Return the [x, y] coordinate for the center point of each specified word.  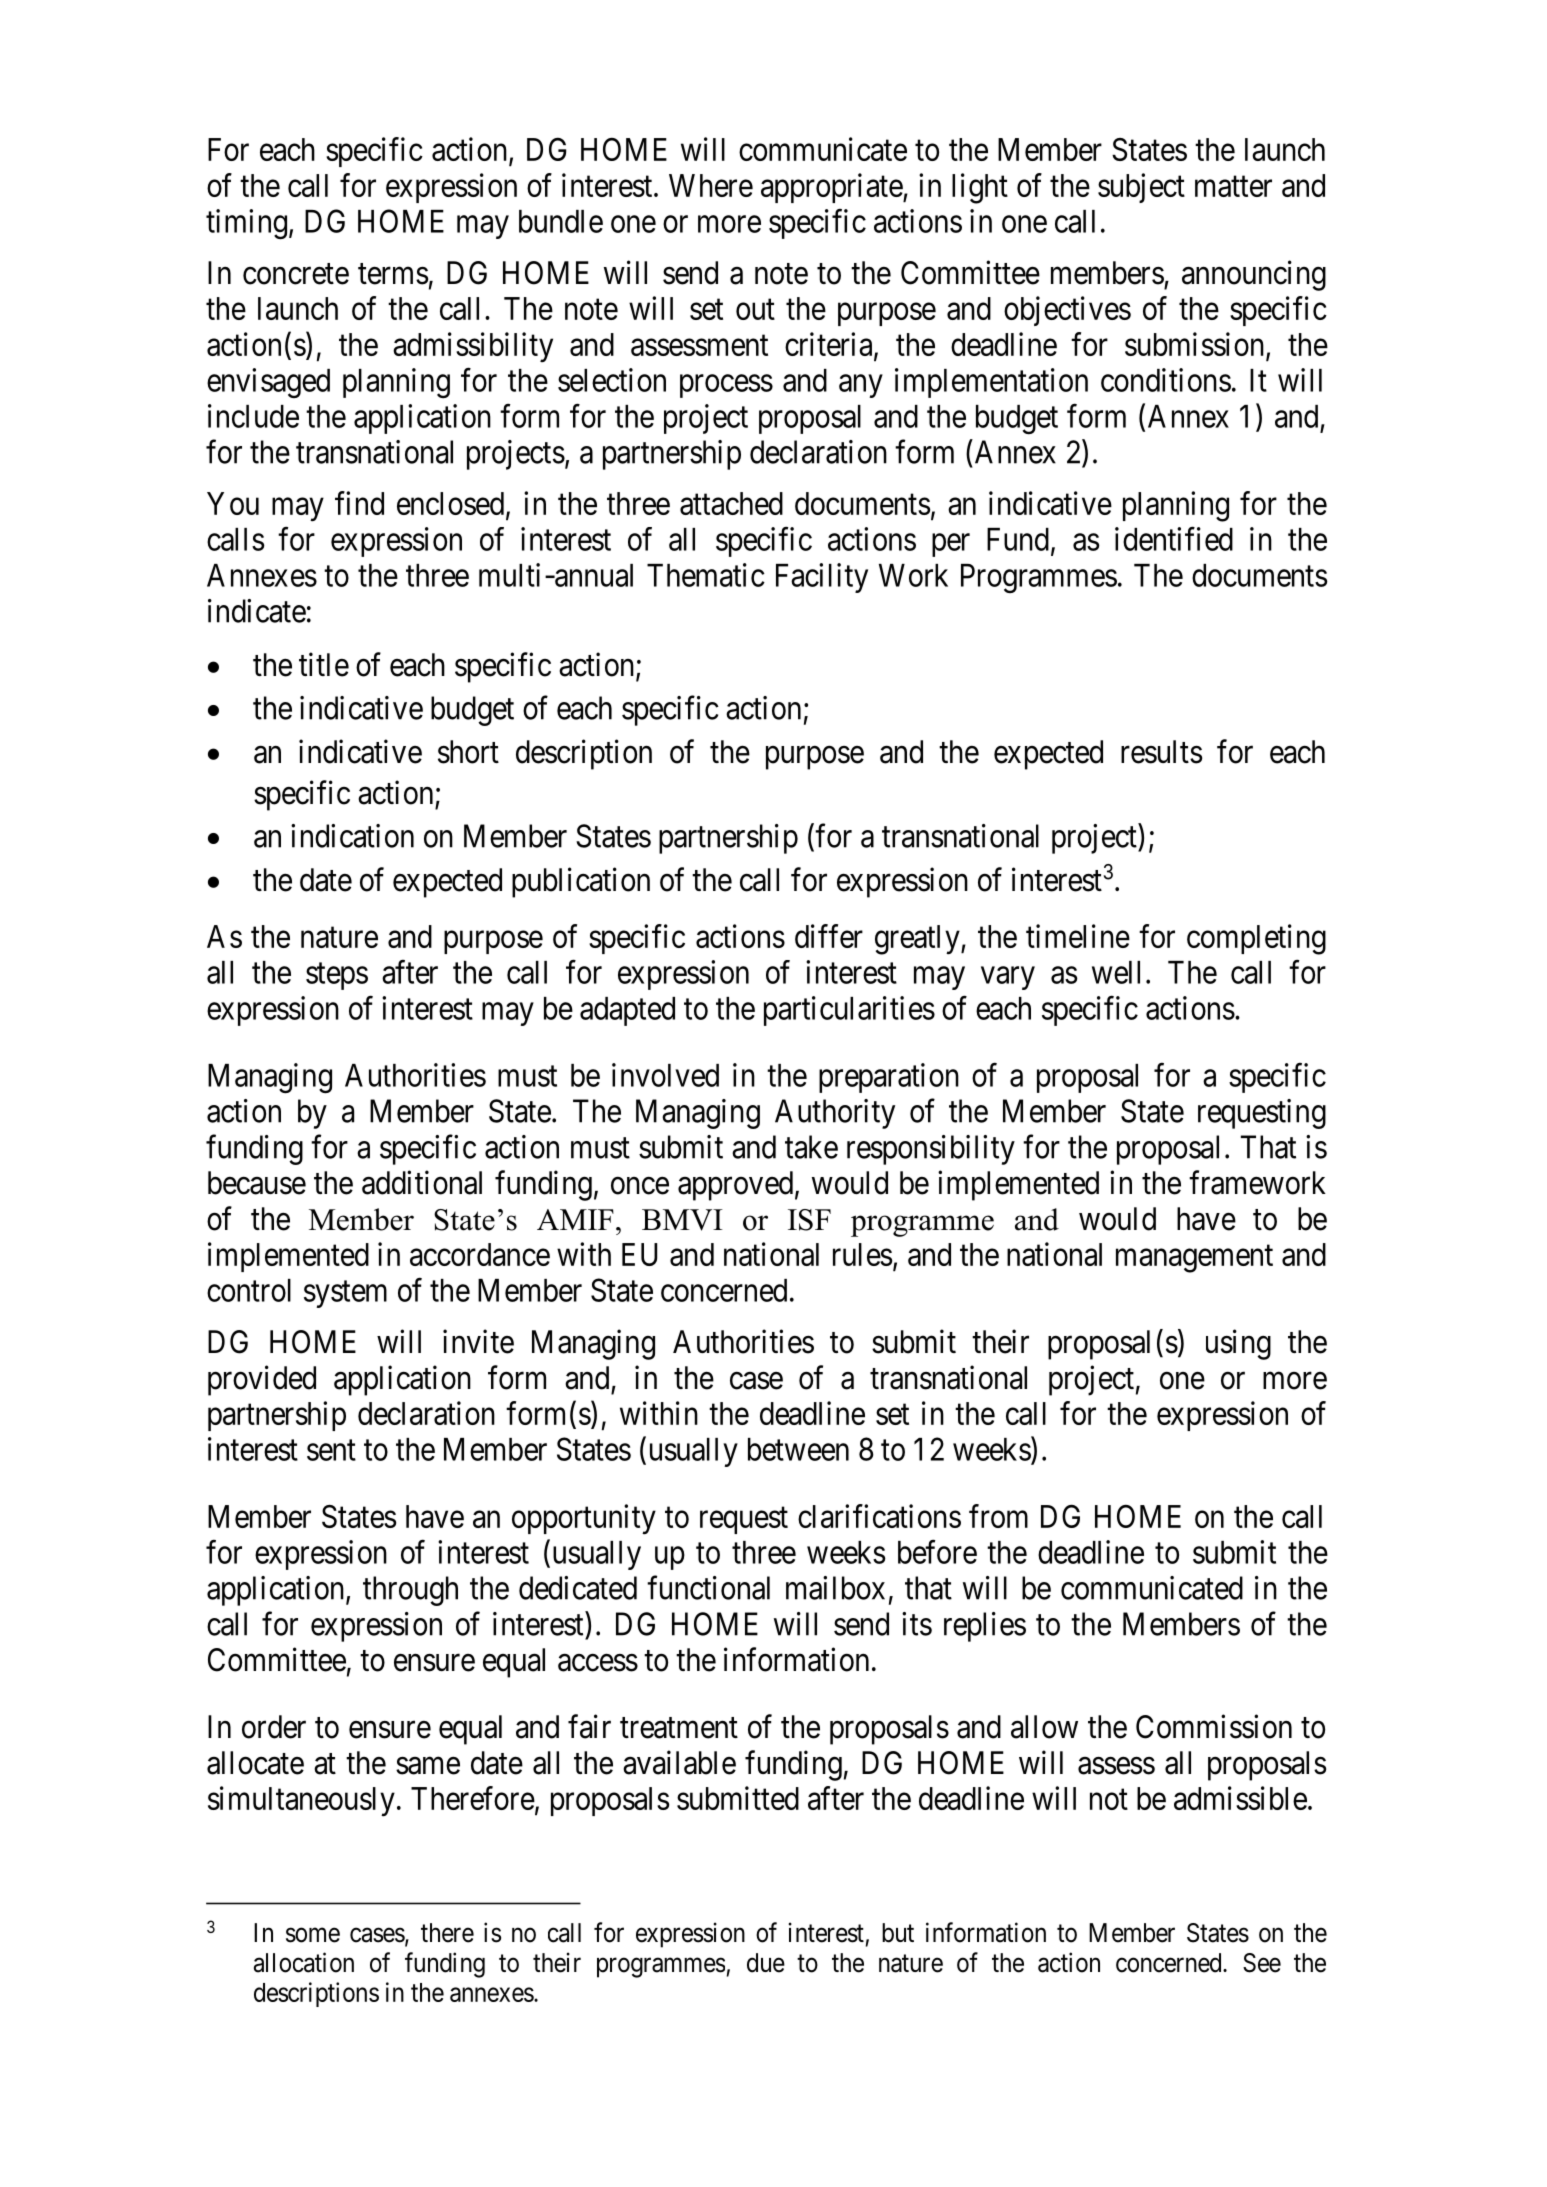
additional [422, 1182]
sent [331, 1450]
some [313, 1935]
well [1116, 972]
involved [665, 1075]
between [798, 1449]
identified [1174, 539]
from [998, 1516]
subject [1141, 188]
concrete [296, 274]
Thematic [706, 575]
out [755, 309]
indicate [257, 611]
